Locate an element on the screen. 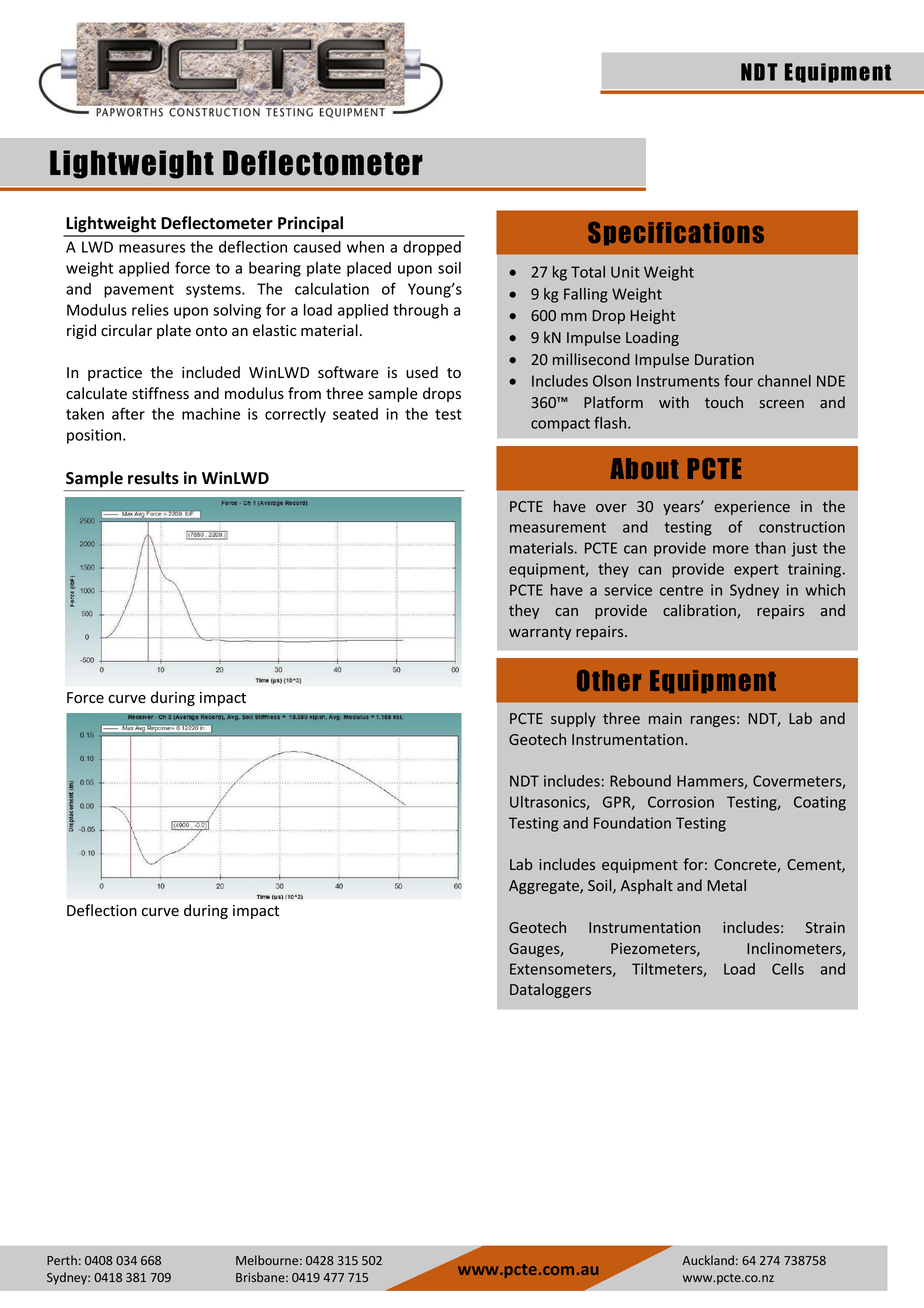 The image size is (924, 1308). Aggregate is located at coordinates (545, 887).
